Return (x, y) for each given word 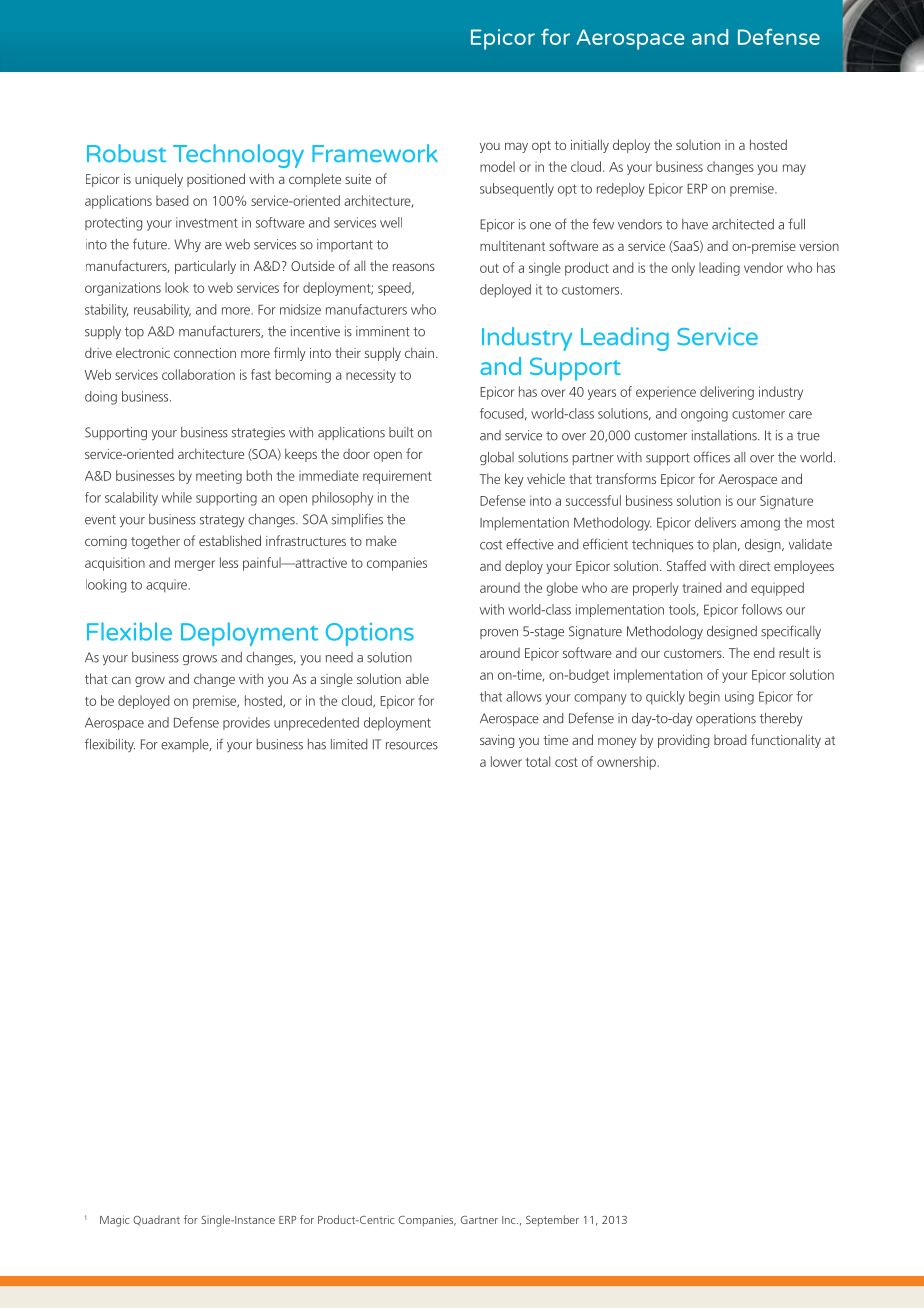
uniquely (159, 180)
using (739, 698)
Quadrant (156, 1220)
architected (743, 224)
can (121, 680)
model (497, 166)
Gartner (479, 1220)
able (417, 678)
